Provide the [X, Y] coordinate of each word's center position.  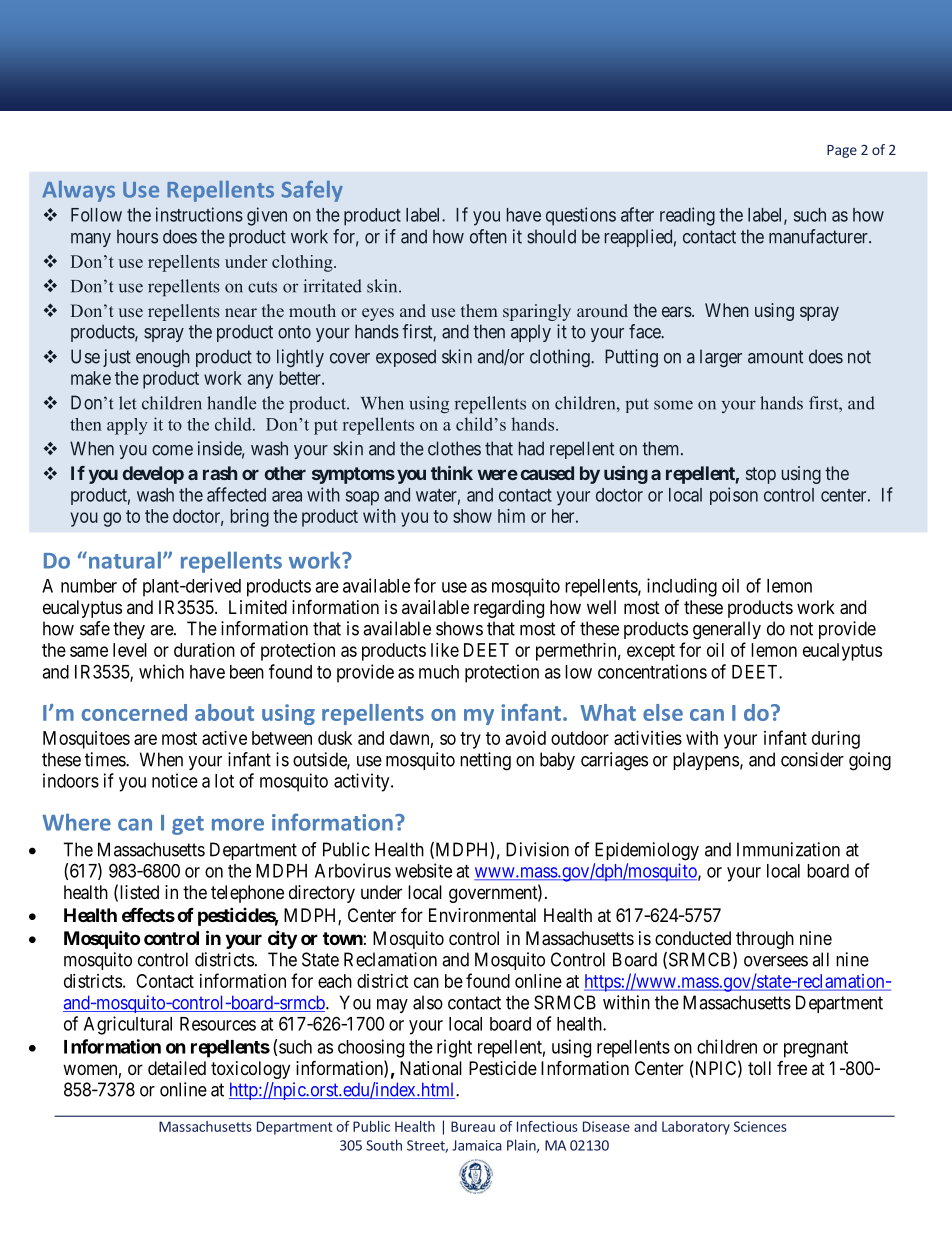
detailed [177, 1068]
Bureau [473, 1126]
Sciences [760, 1126]
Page [842, 151]
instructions [199, 214]
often [488, 236]
